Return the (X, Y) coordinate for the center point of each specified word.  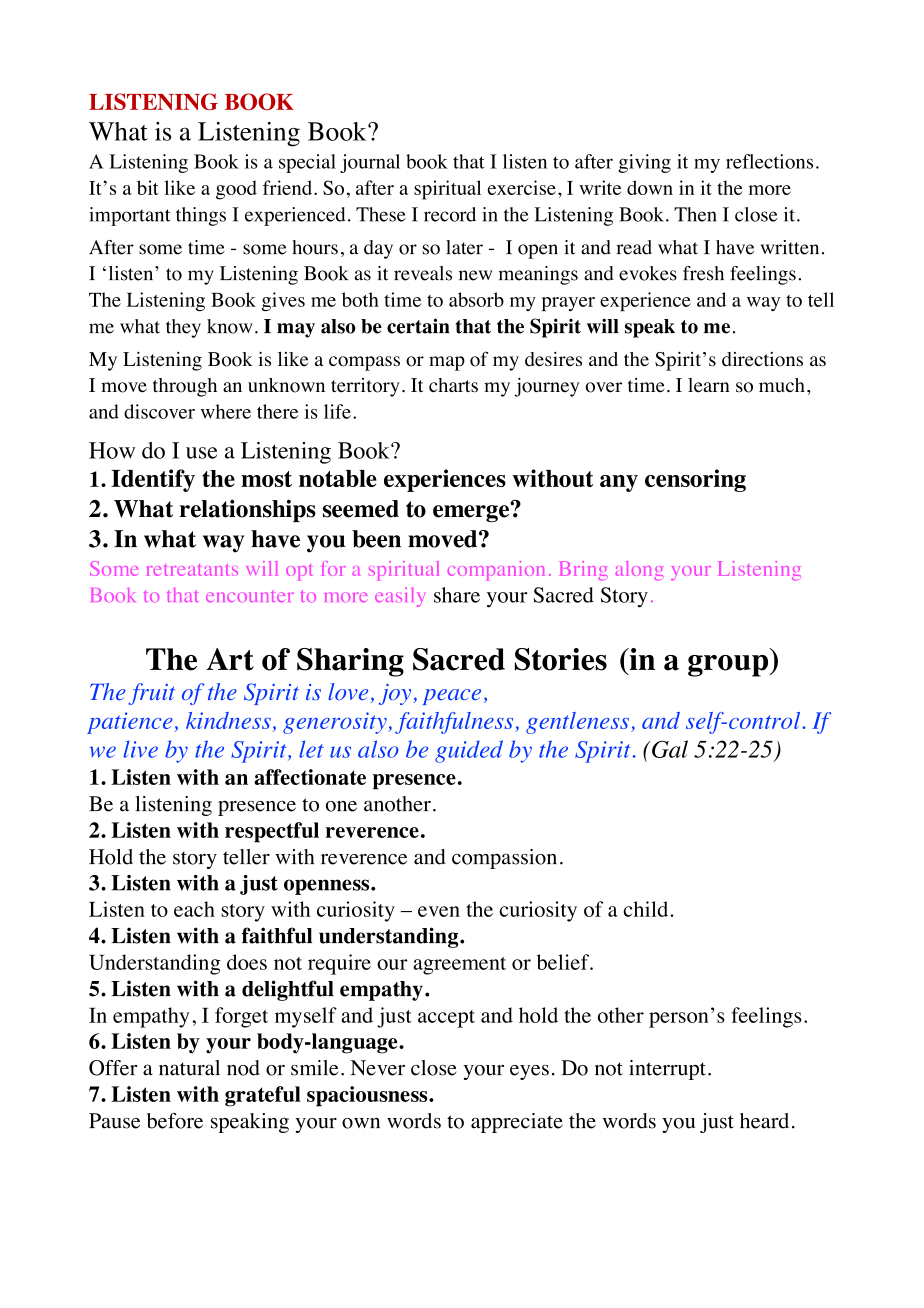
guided (469, 751)
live (141, 749)
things (201, 216)
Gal (669, 749)
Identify (153, 480)
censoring (695, 480)
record (450, 214)
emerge (472, 512)
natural (189, 1068)
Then (695, 214)
